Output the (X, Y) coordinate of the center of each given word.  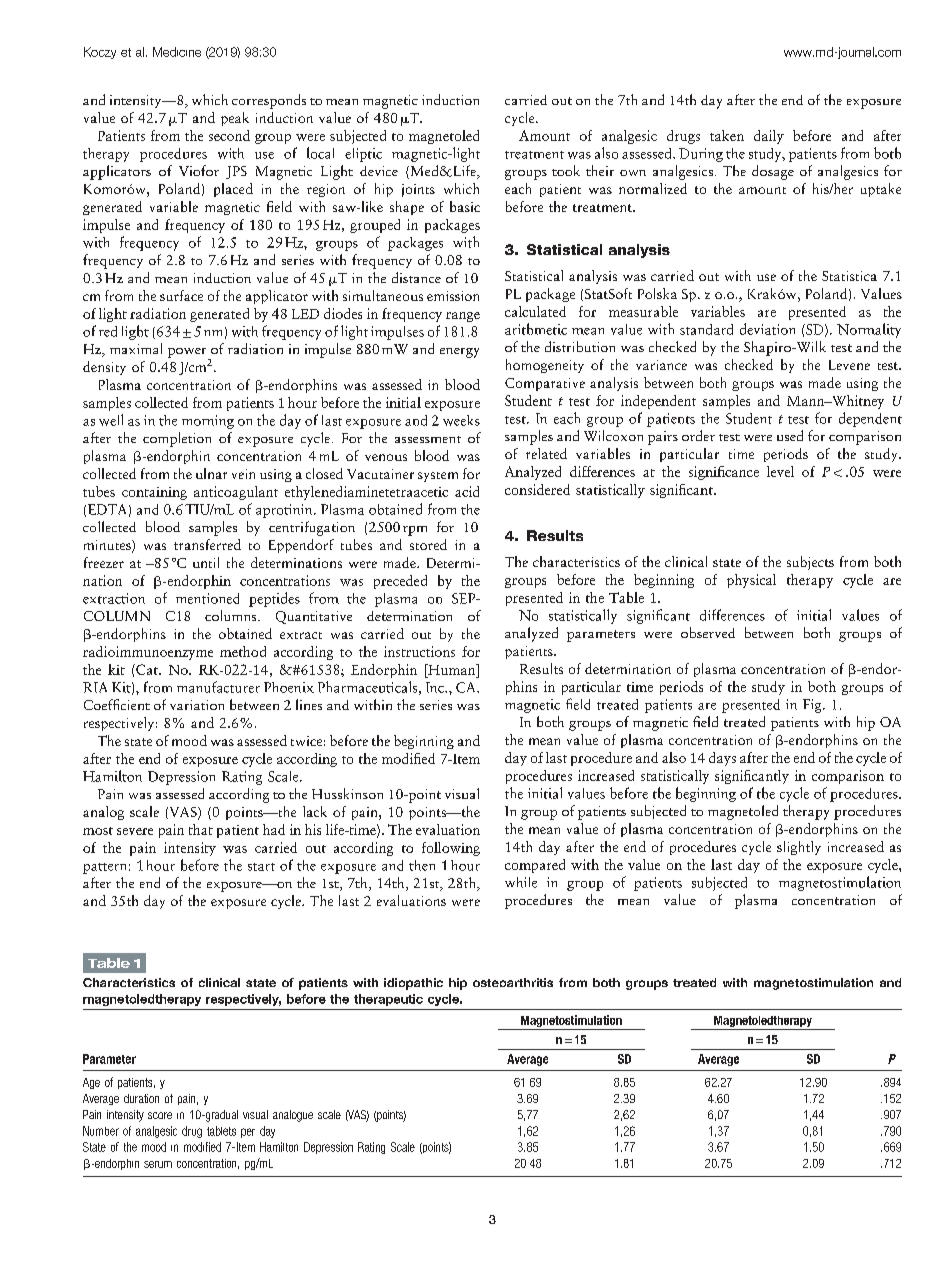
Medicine (177, 52)
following (451, 849)
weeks (461, 420)
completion (177, 439)
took (566, 170)
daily (769, 137)
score (160, 1115)
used (790, 435)
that (201, 829)
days (722, 759)
